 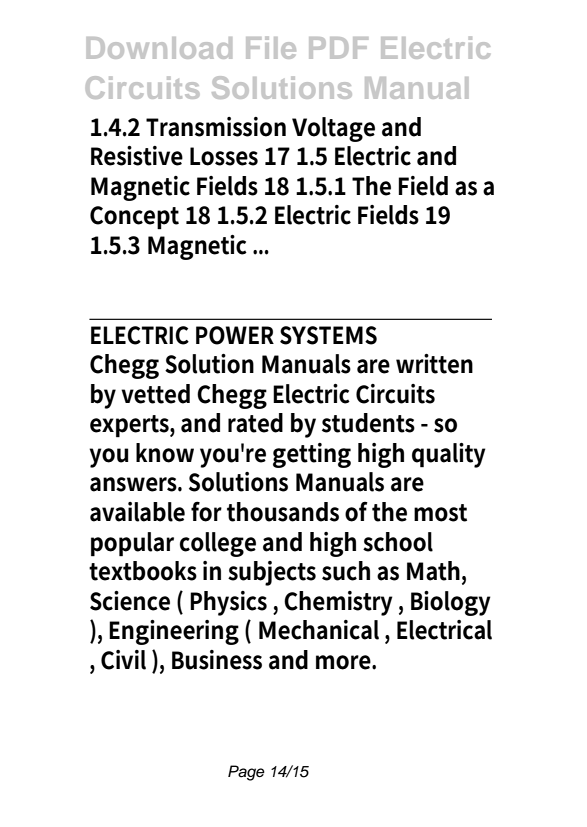 What do you see at coordinates (283, 512) in the page?
I see `thousands` at bounding box center [283, 512].
